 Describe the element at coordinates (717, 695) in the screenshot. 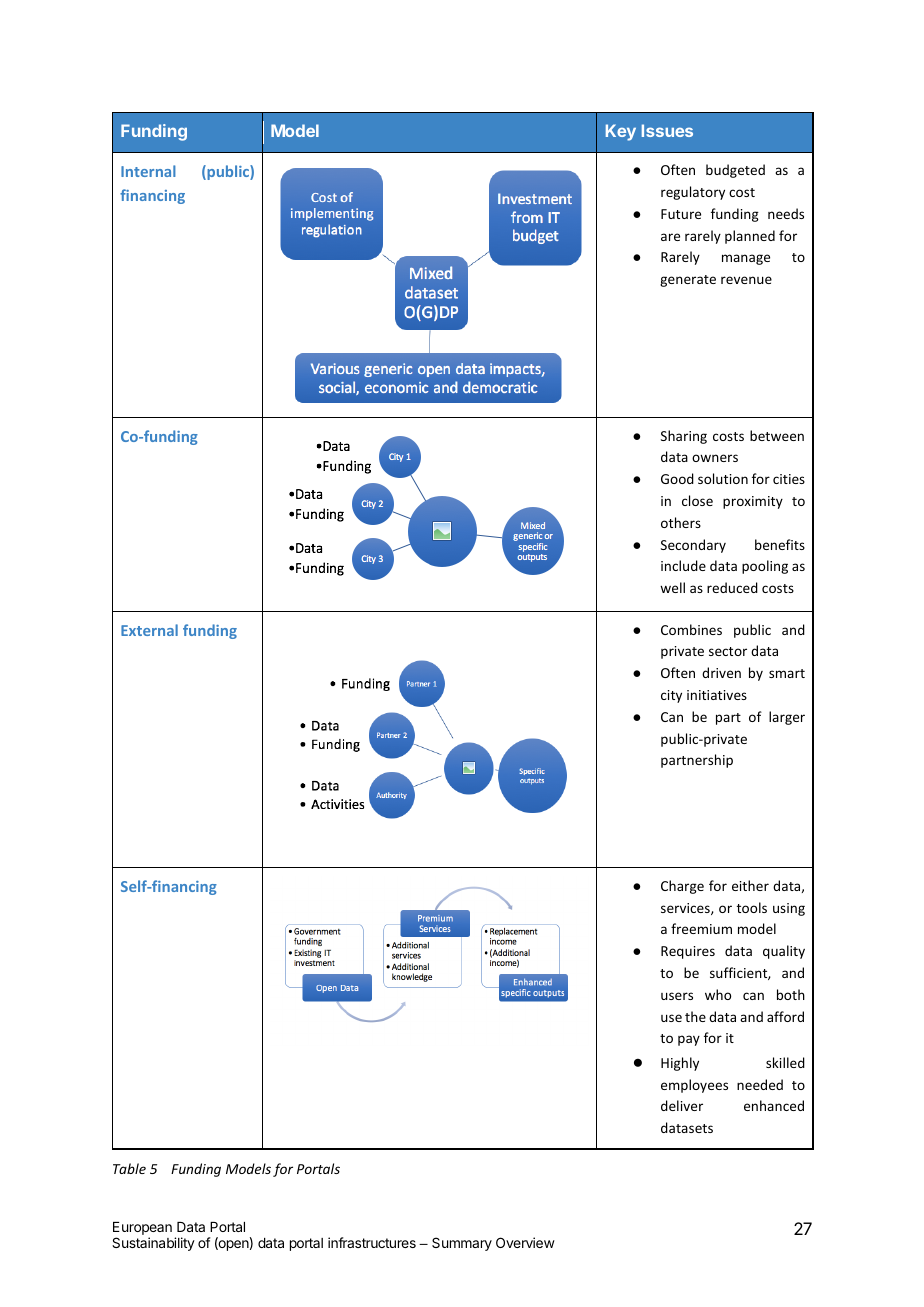

I see `initiatives` at that location.
